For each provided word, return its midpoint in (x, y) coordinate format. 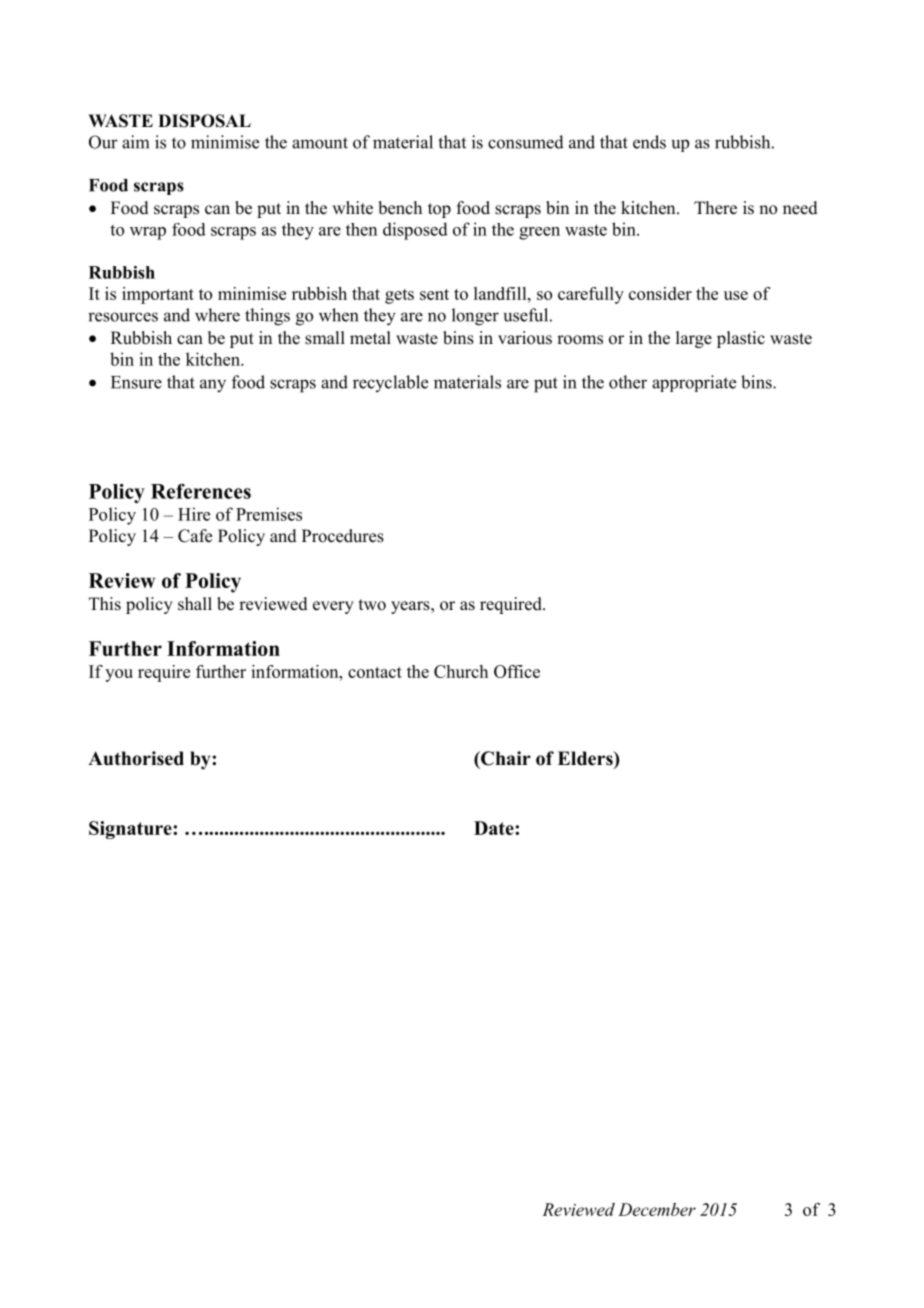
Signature (131, 830)
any (213, 386)
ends (649, 142)
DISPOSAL (204, 121)
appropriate (694, 383)
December (657, 1209)
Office (517, 671)
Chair (505, 758)
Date (495, 828)
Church (461, 671)
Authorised (136, 758)
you (119, 675)
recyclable (390, 383)
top (439, 210)
